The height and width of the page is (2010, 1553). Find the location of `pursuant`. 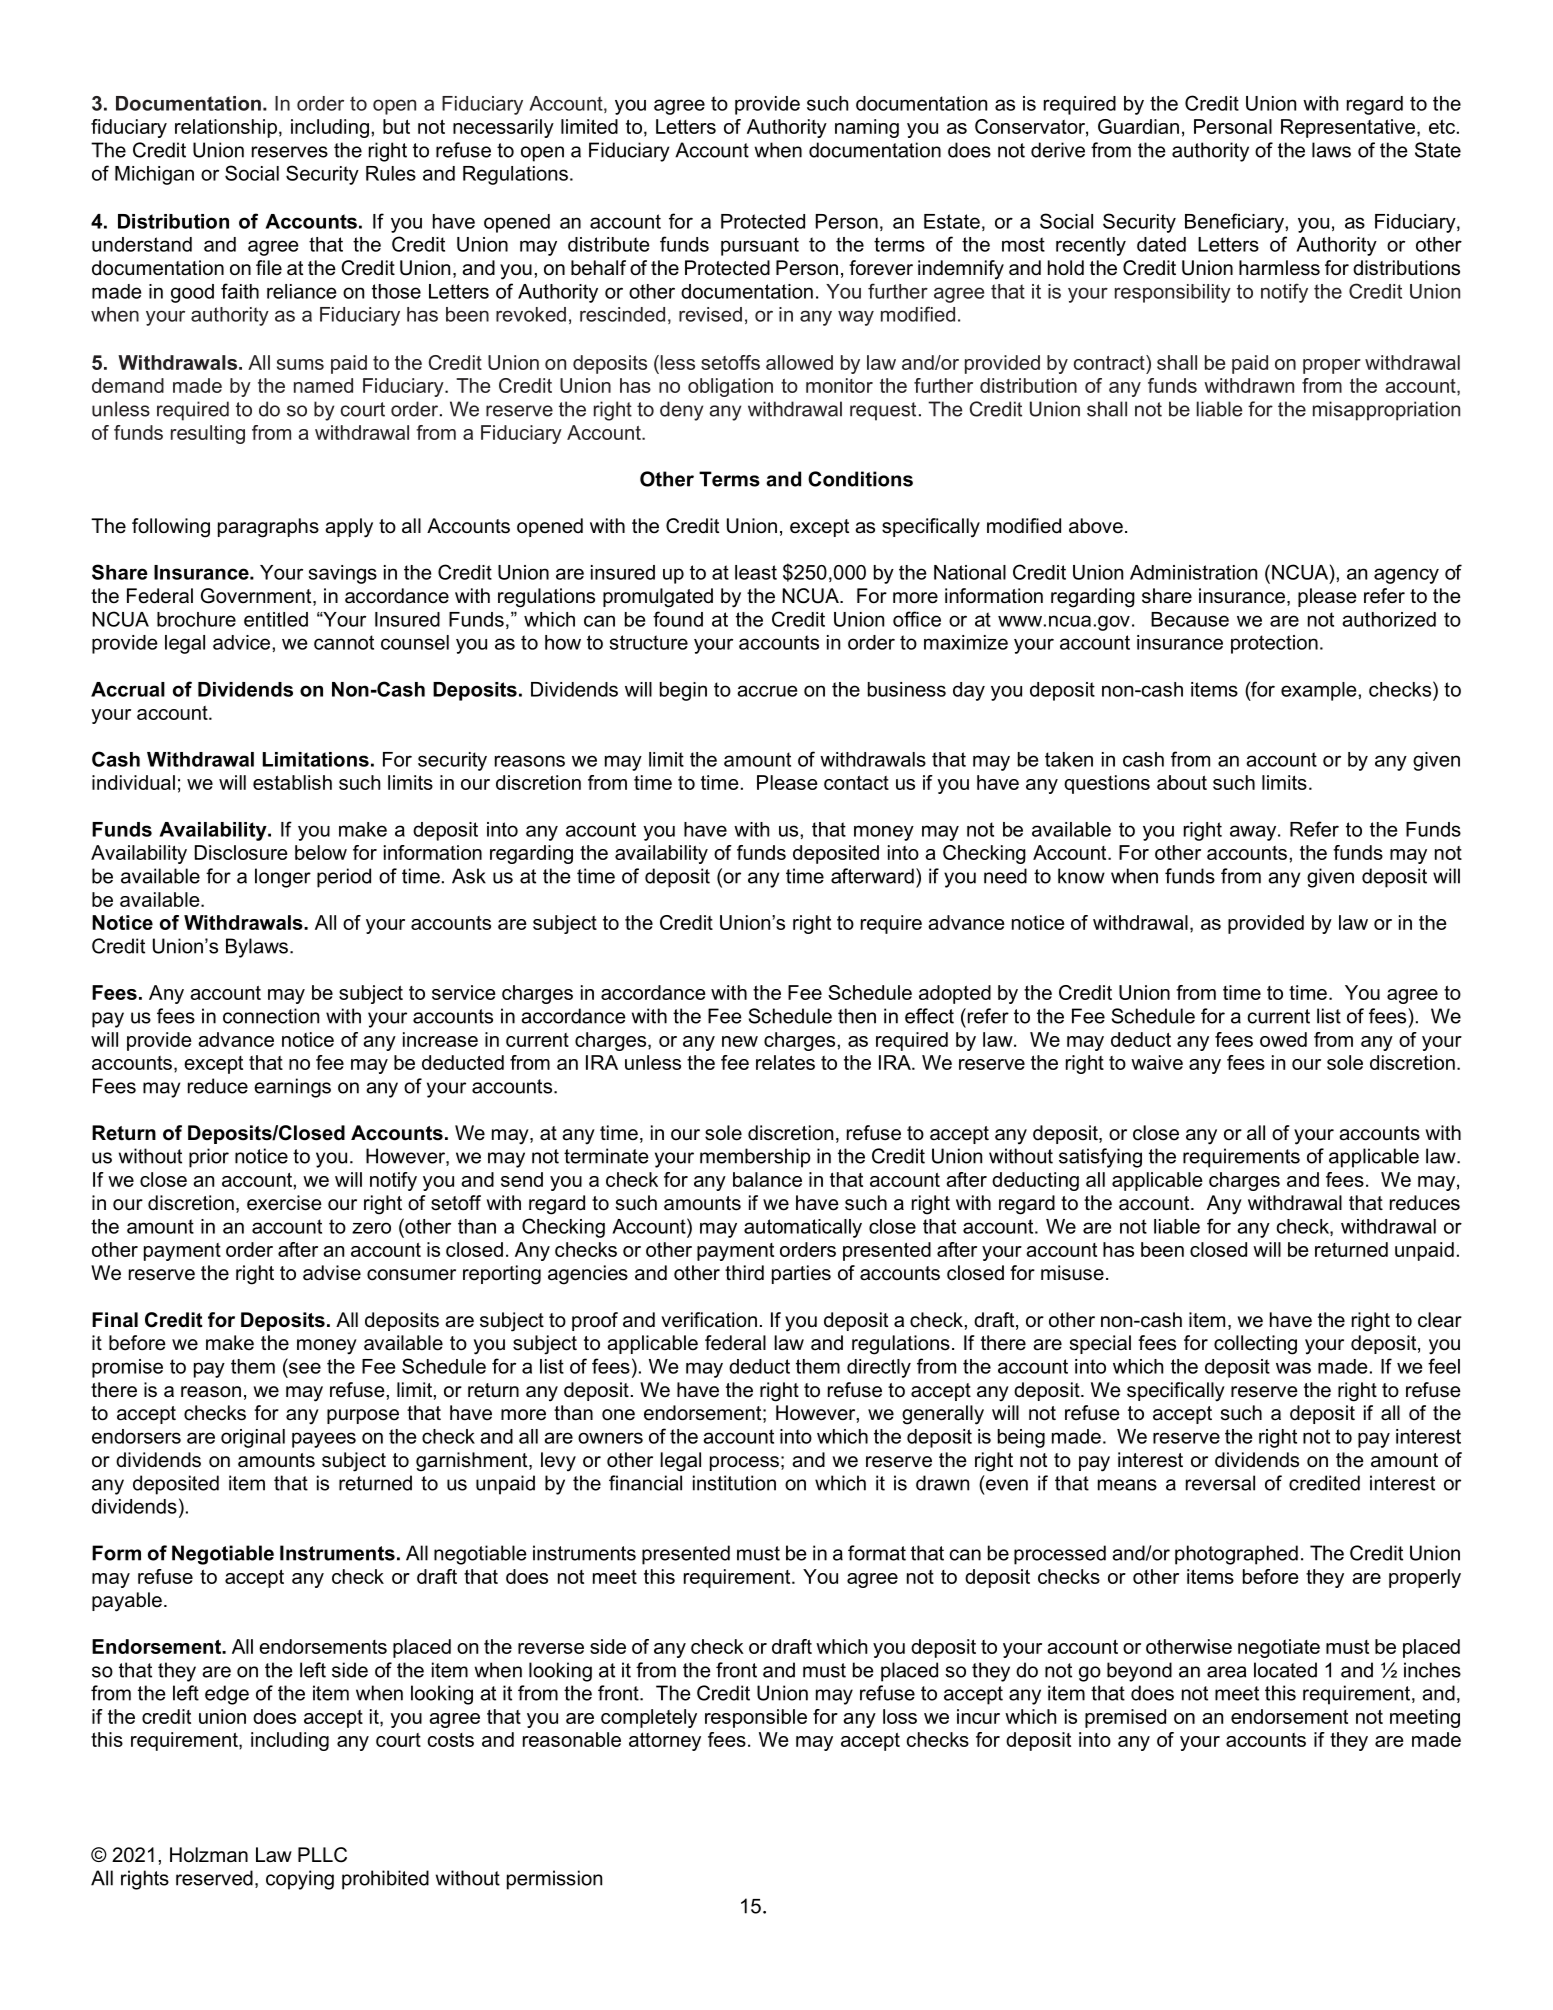

pursuant is located at coordinates (760, 246).
